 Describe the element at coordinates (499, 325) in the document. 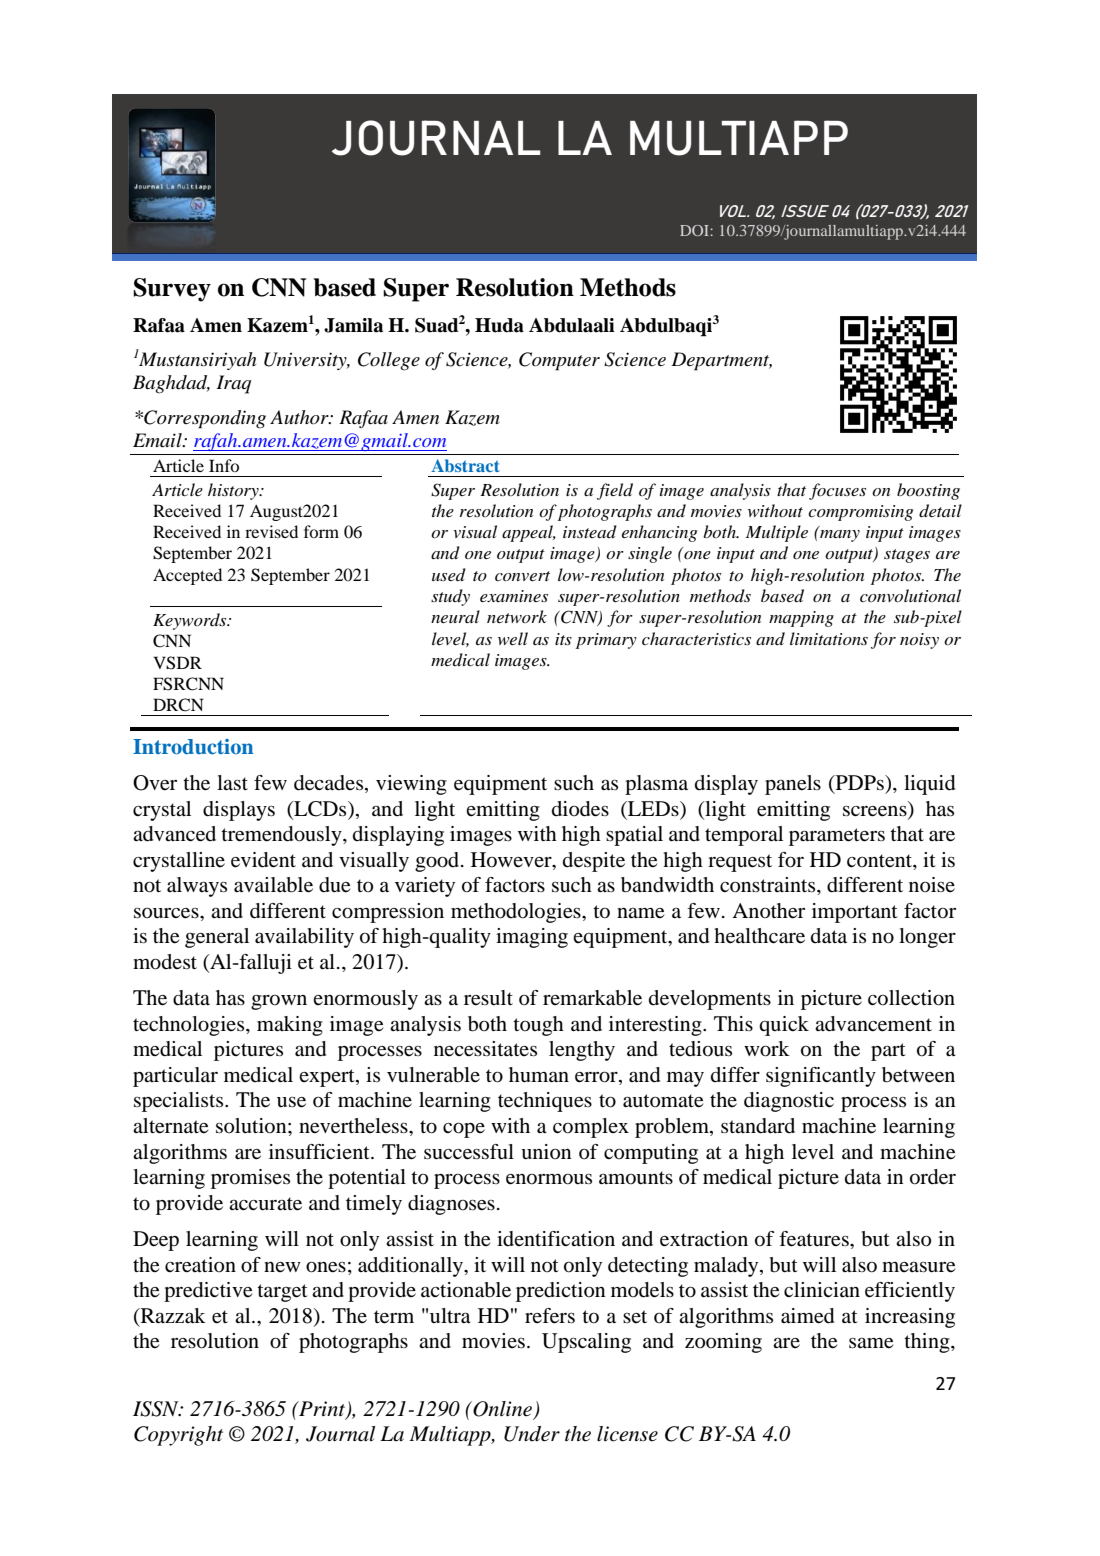

I see `Huda` at that location.
